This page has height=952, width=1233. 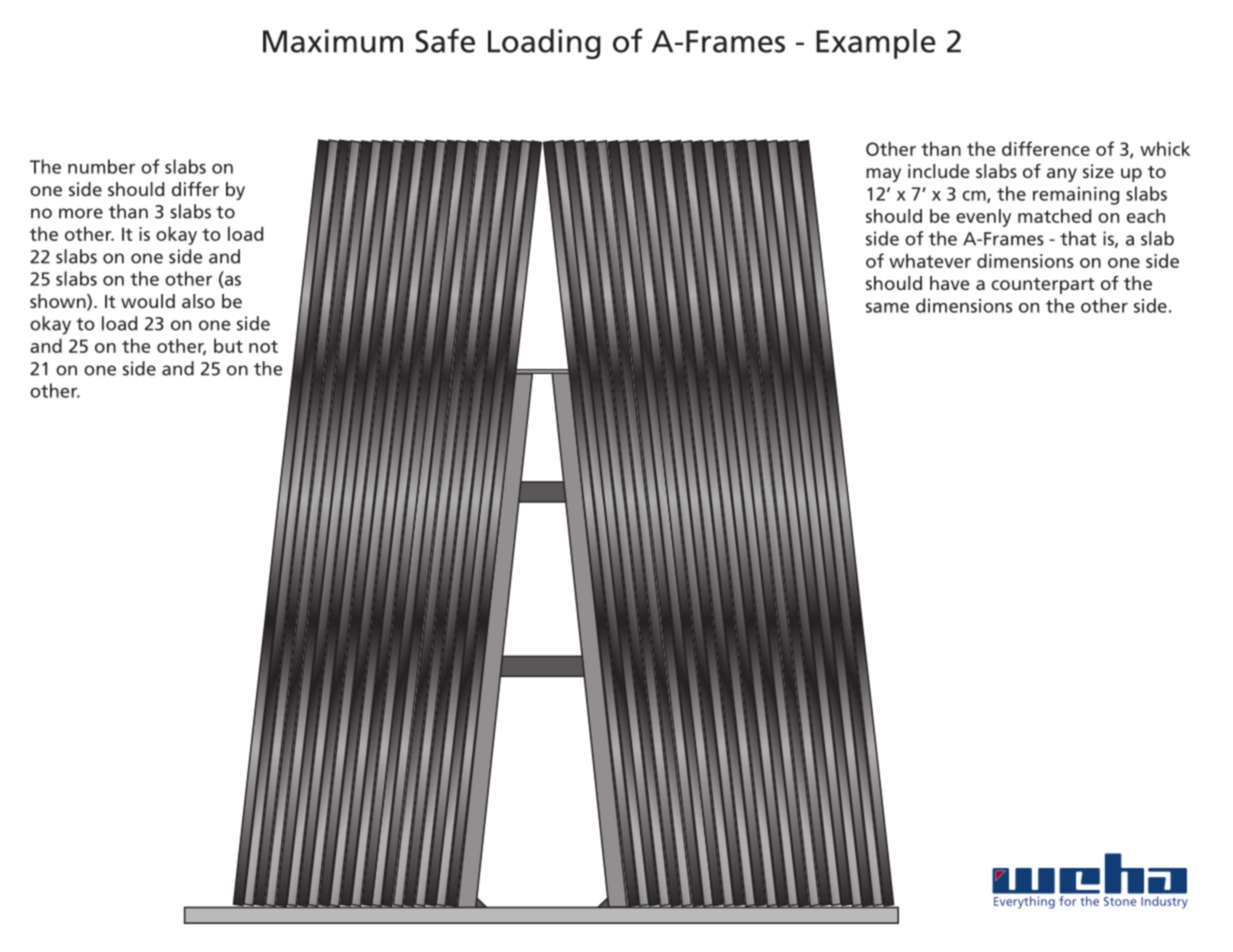 What do you see at coordinates (228, 345) in the page?
I see `but` at bounding box center [228, 345].
